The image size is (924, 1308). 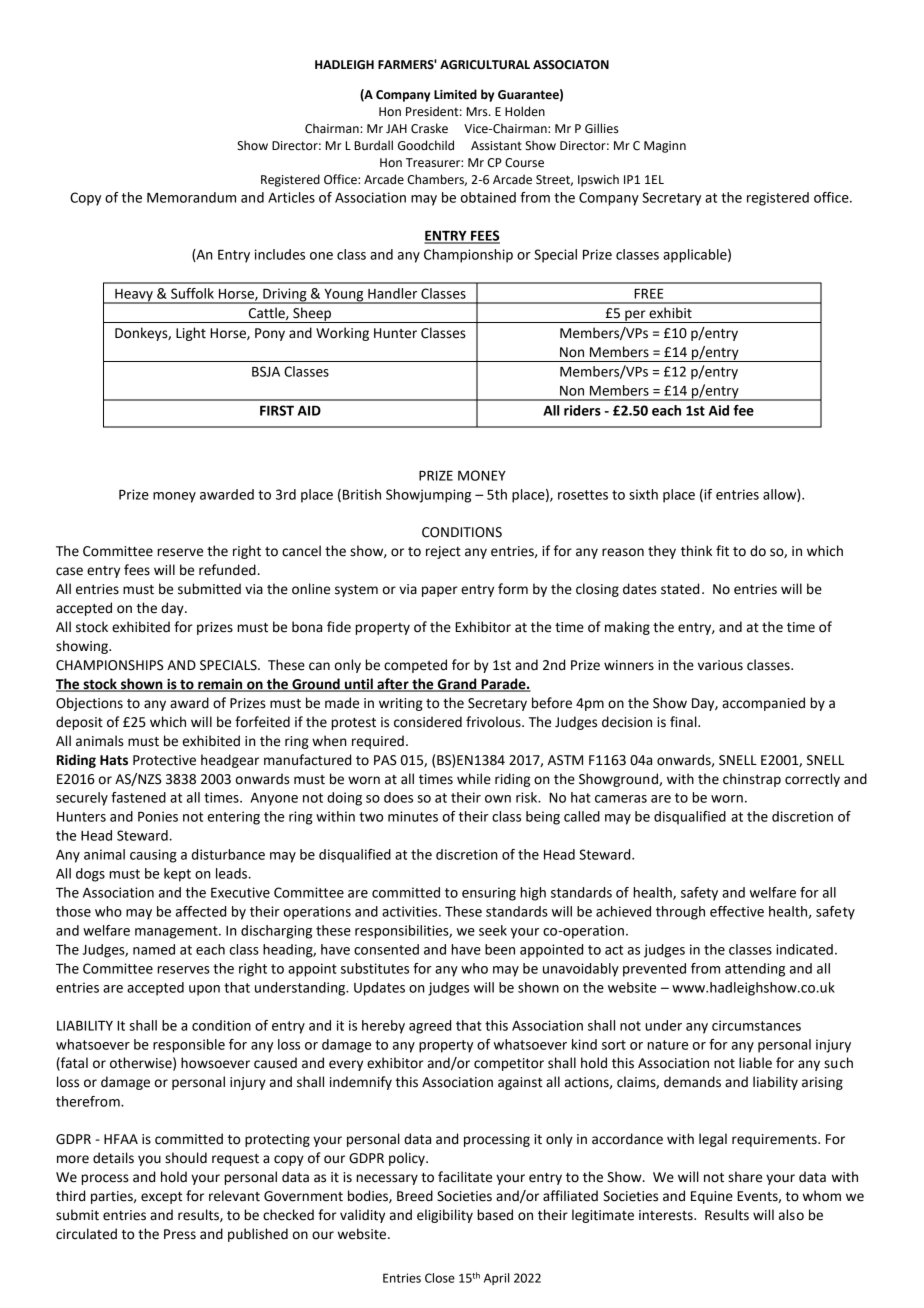 I want to click on Limited, so click(x=455, y=94).
